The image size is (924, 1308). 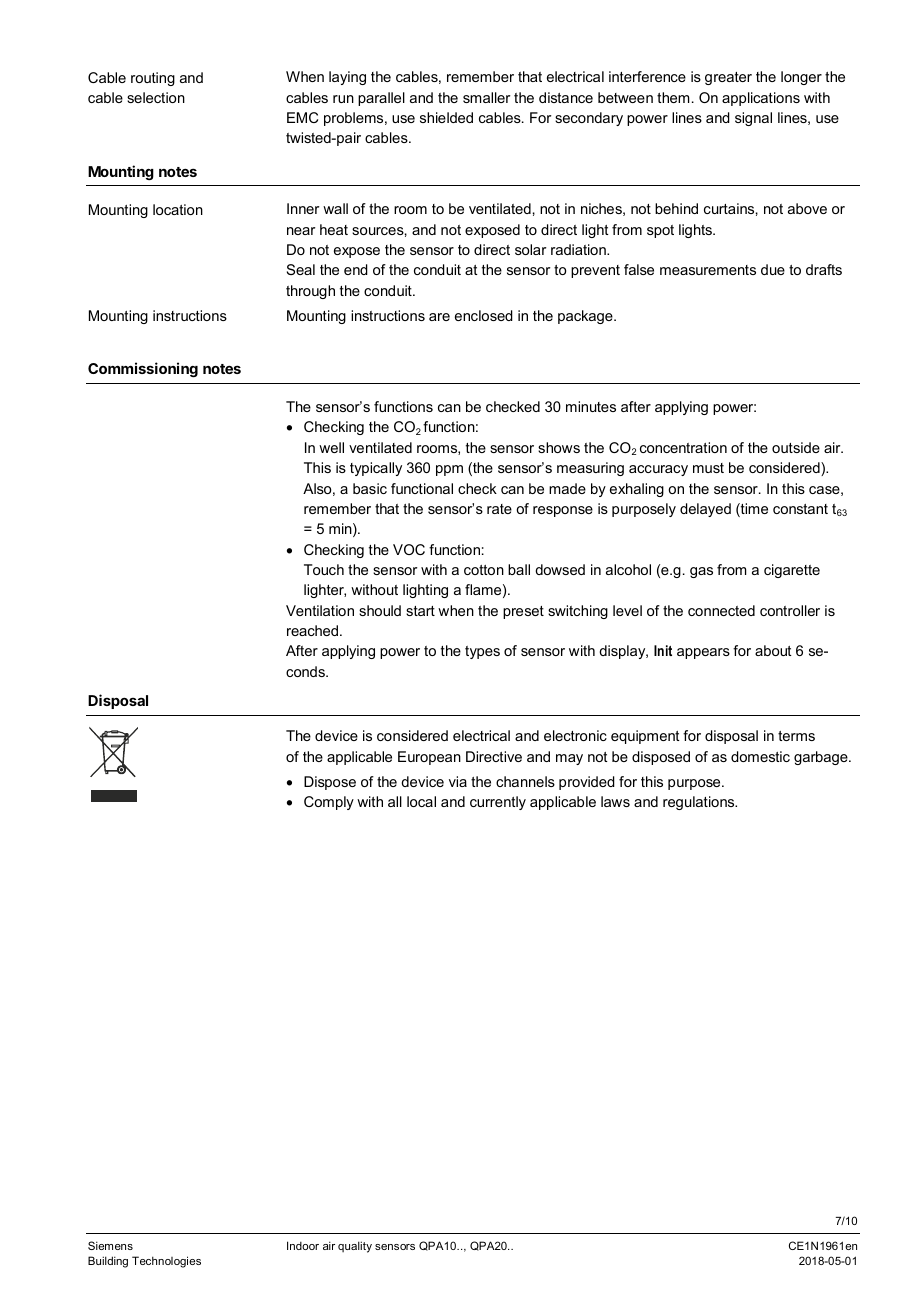 What do you see at coordinates (683, 447) in the screenshot?
I see `concentration` at bounding box center [683, 447].
